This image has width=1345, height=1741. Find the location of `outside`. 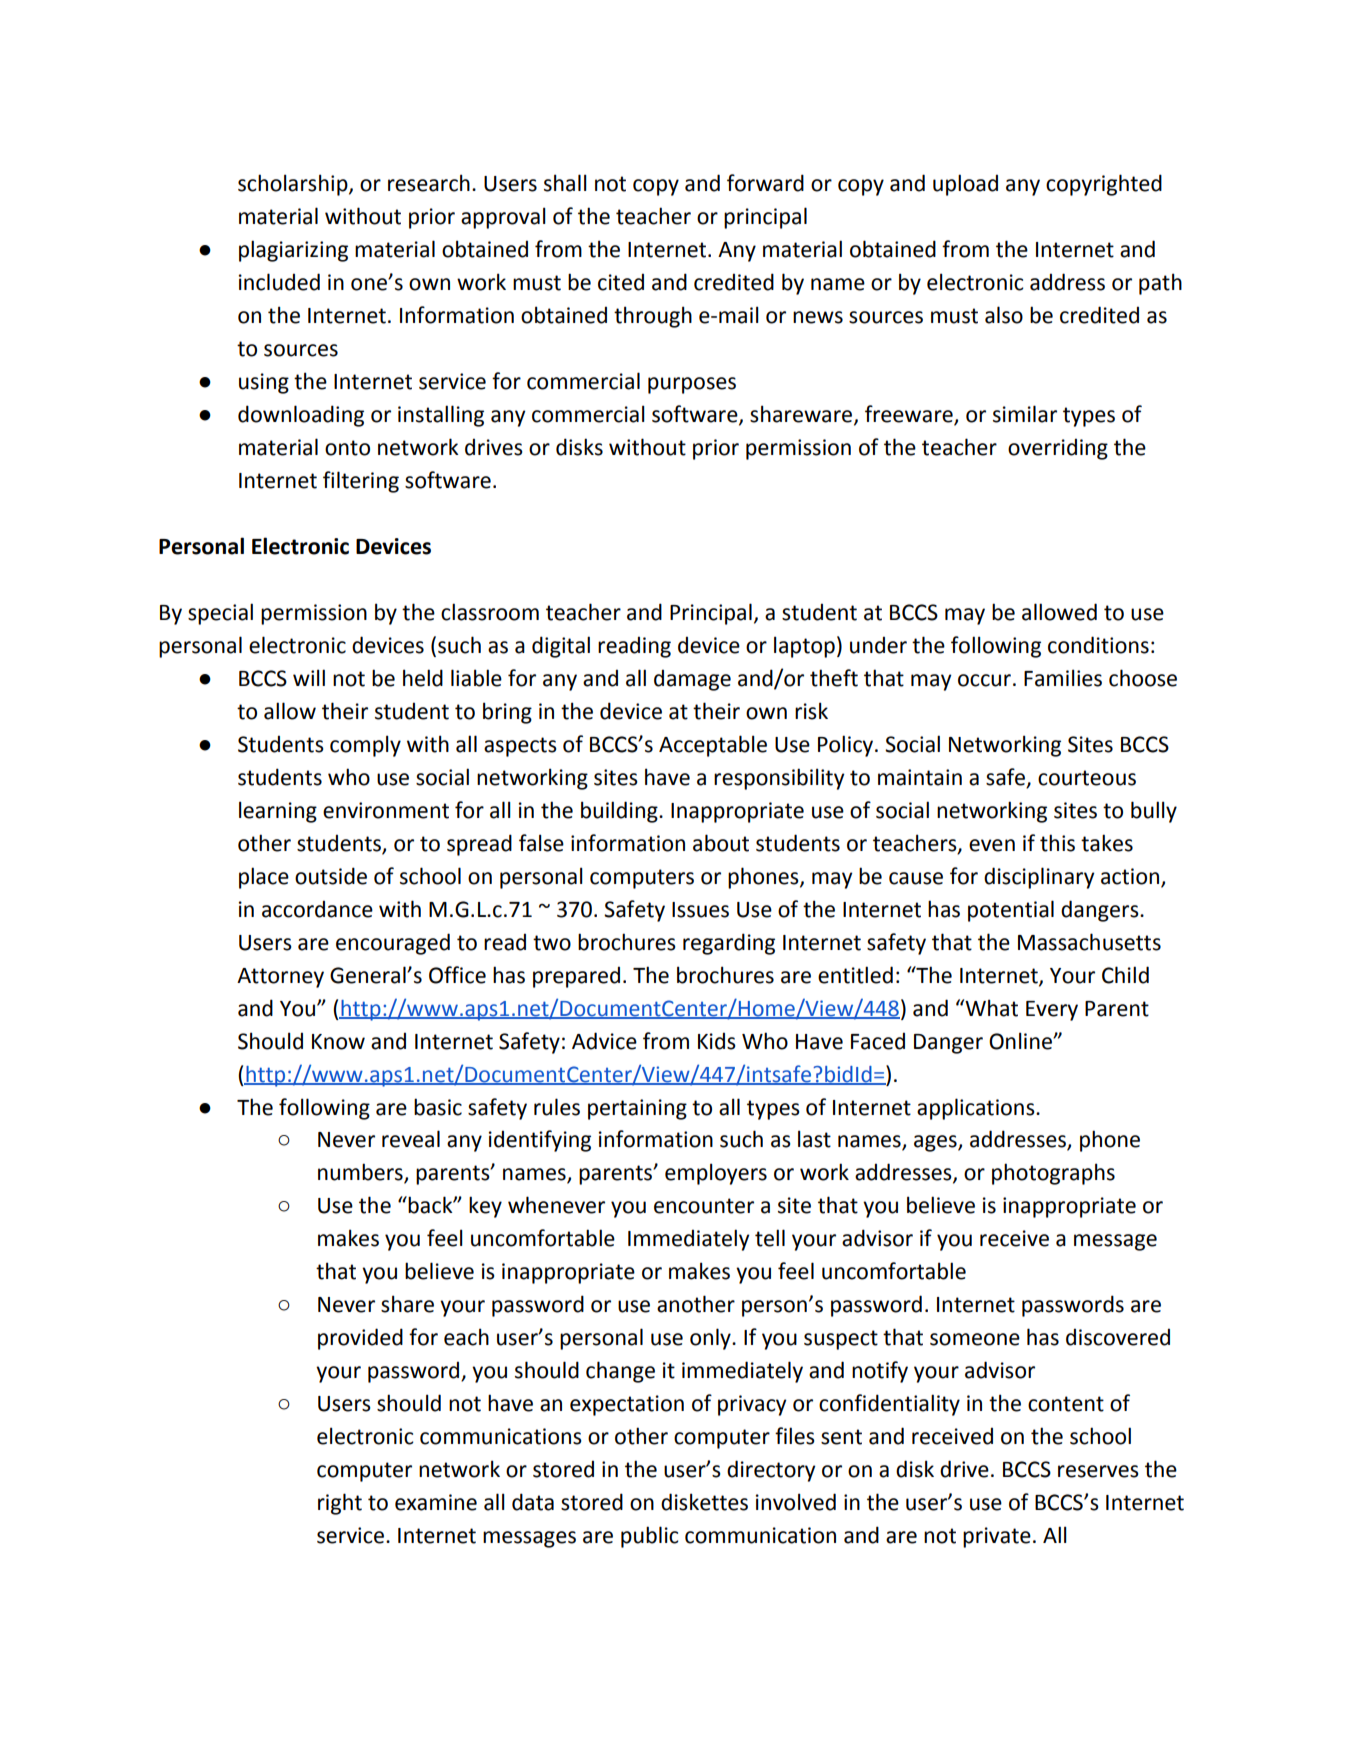

outside is located at coordinates (331, 876).
